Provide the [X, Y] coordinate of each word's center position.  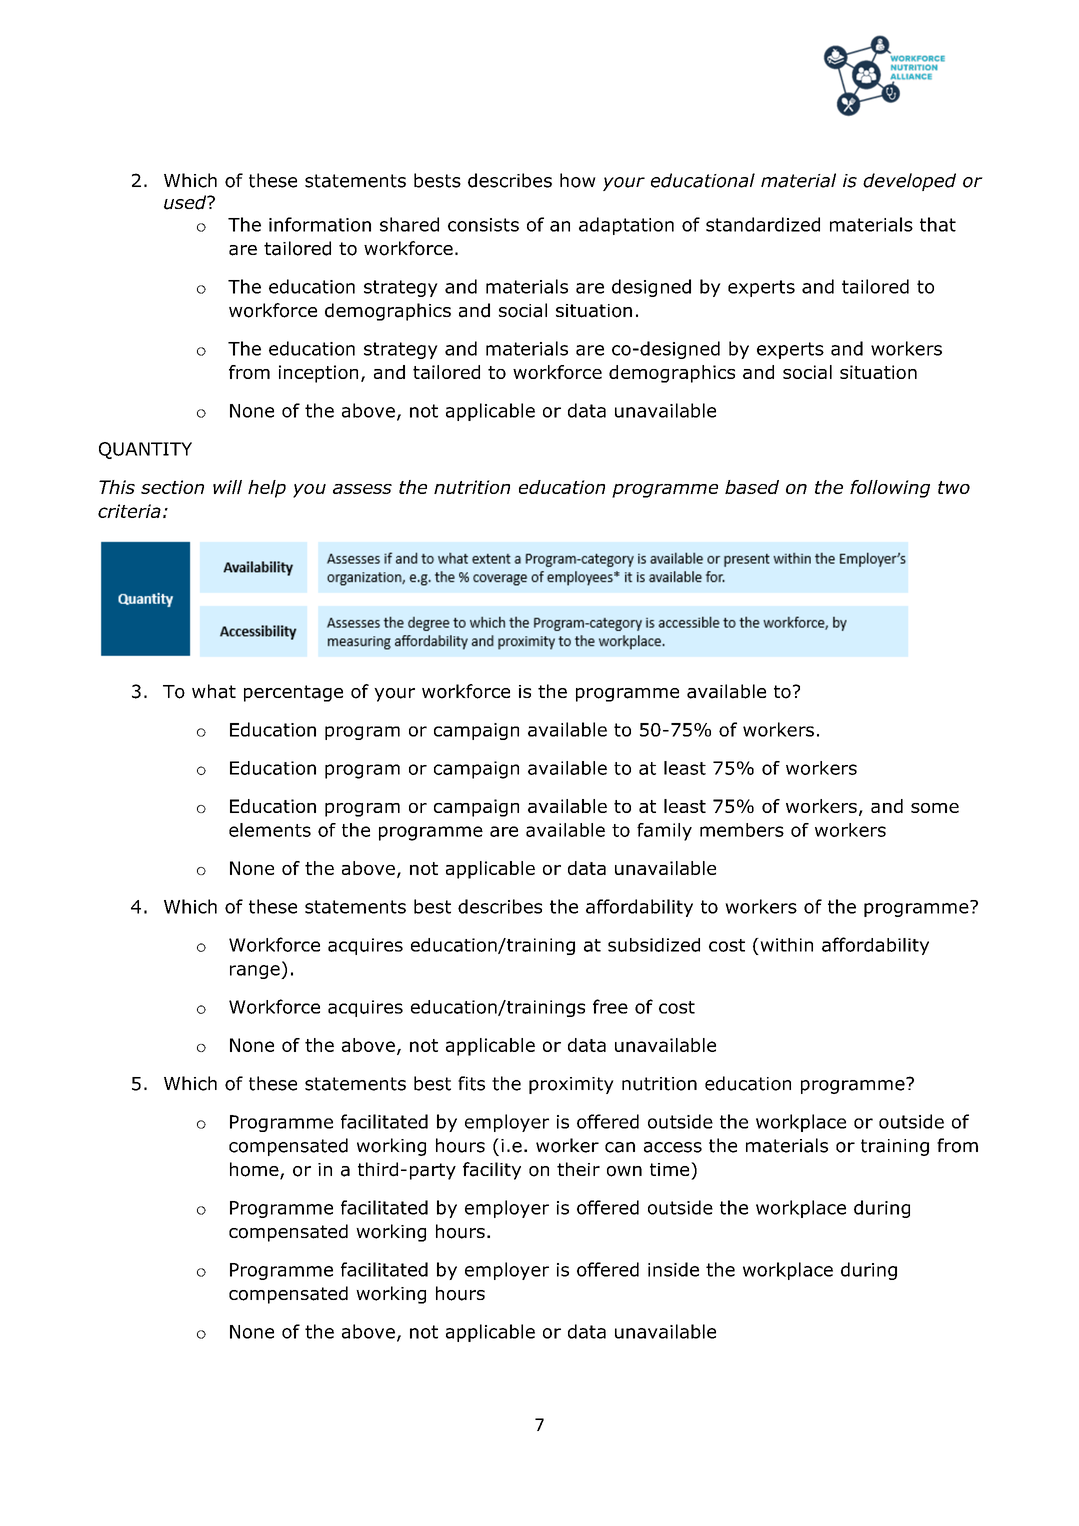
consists [483, 225]
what [214, 691]
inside [673, 1269]
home [255, 1170]
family [664, 832]
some [935, 808]
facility [492, 1171]
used [186, 202]
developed [909, 182]
